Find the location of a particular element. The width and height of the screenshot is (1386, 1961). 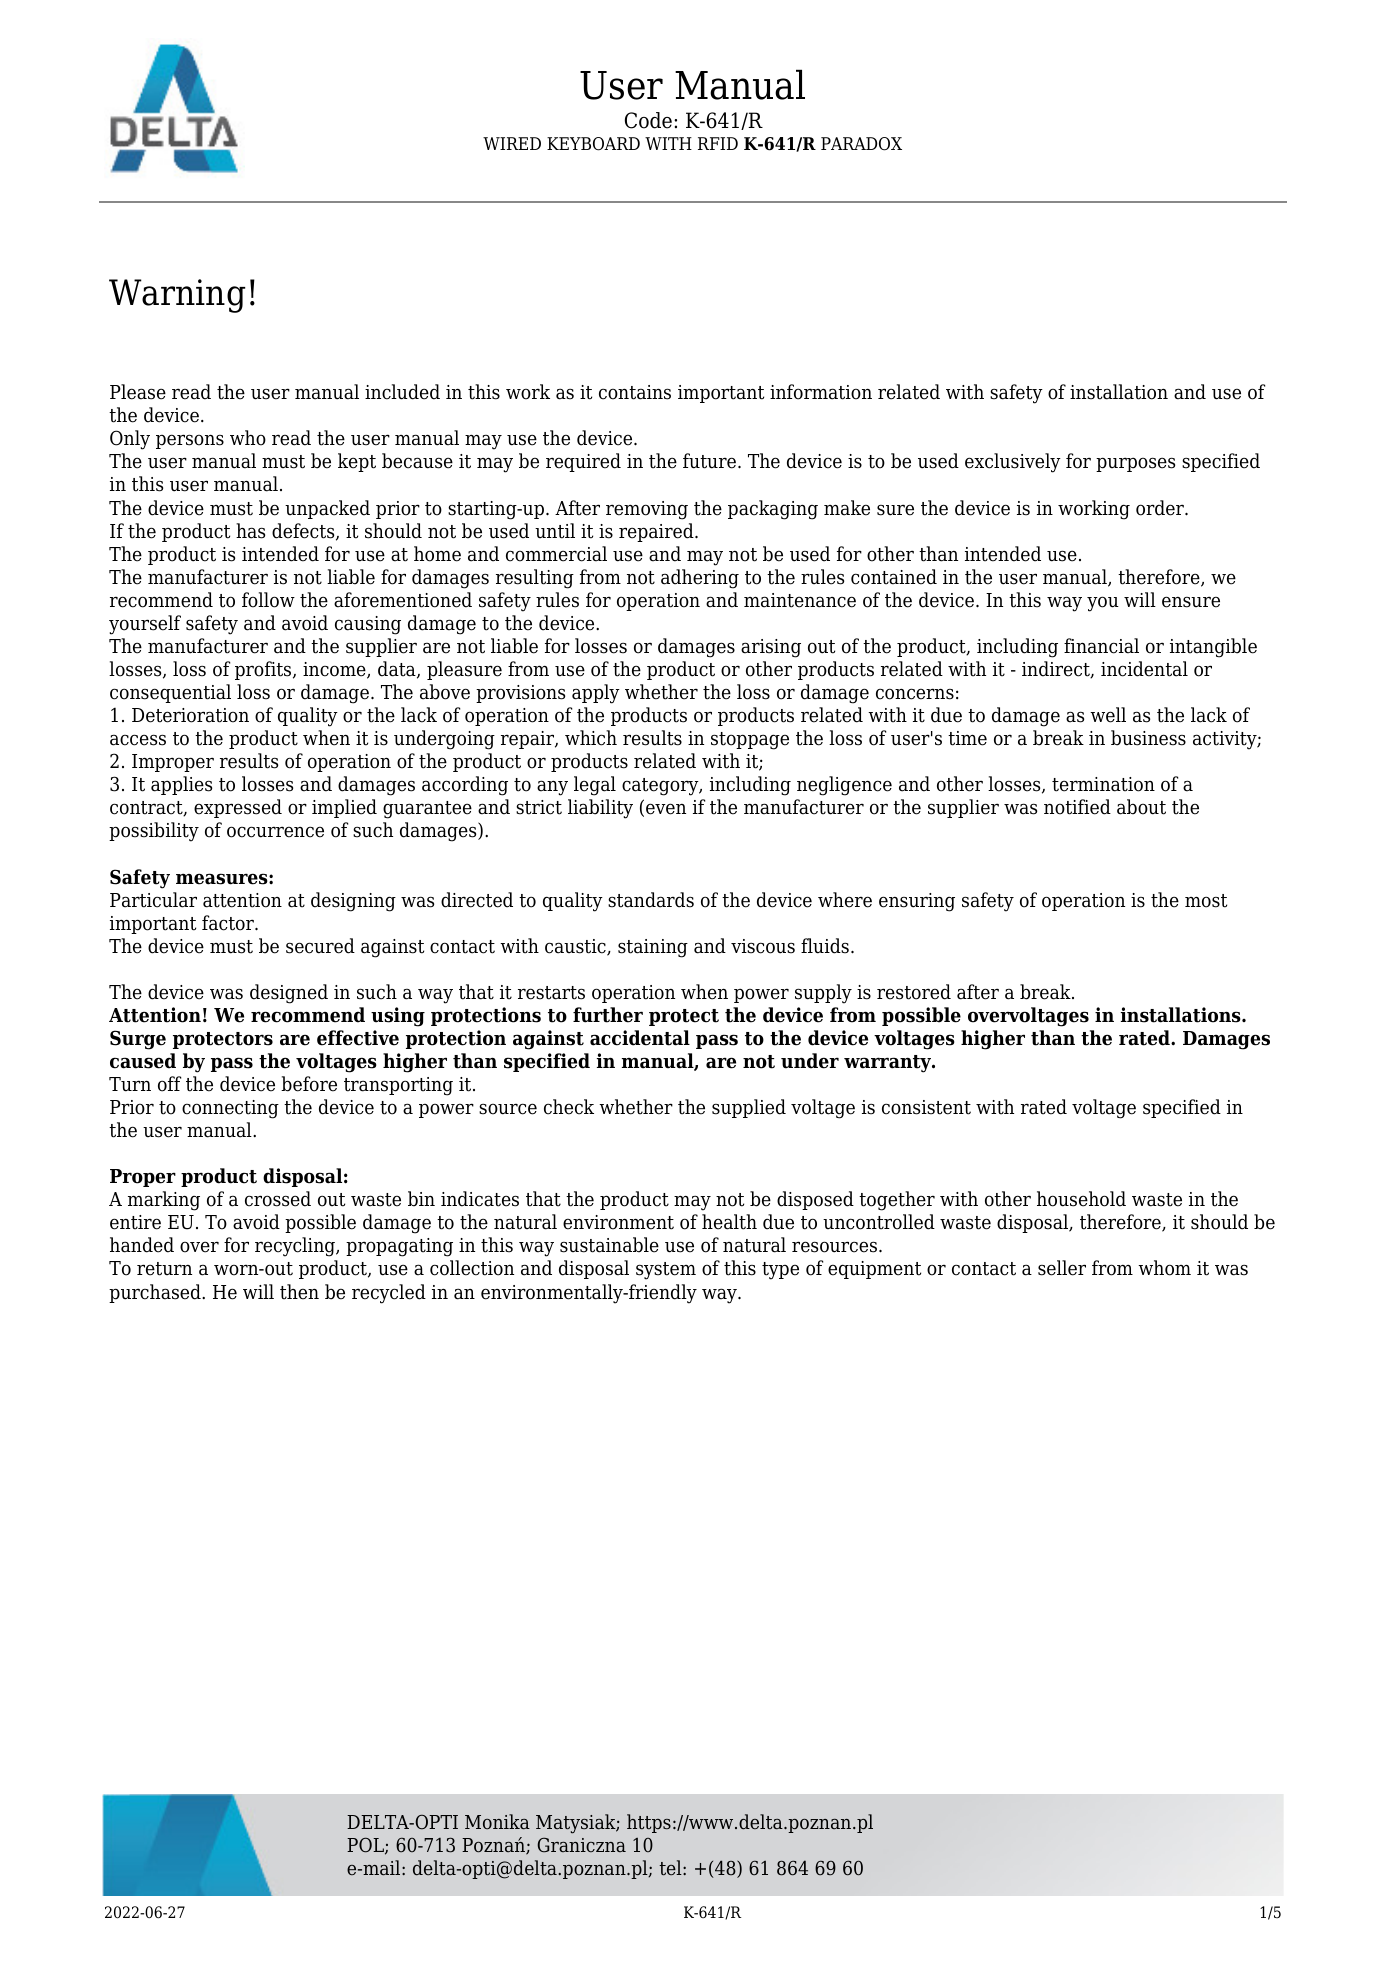

Monika is located at coordinates (497, 1822).
